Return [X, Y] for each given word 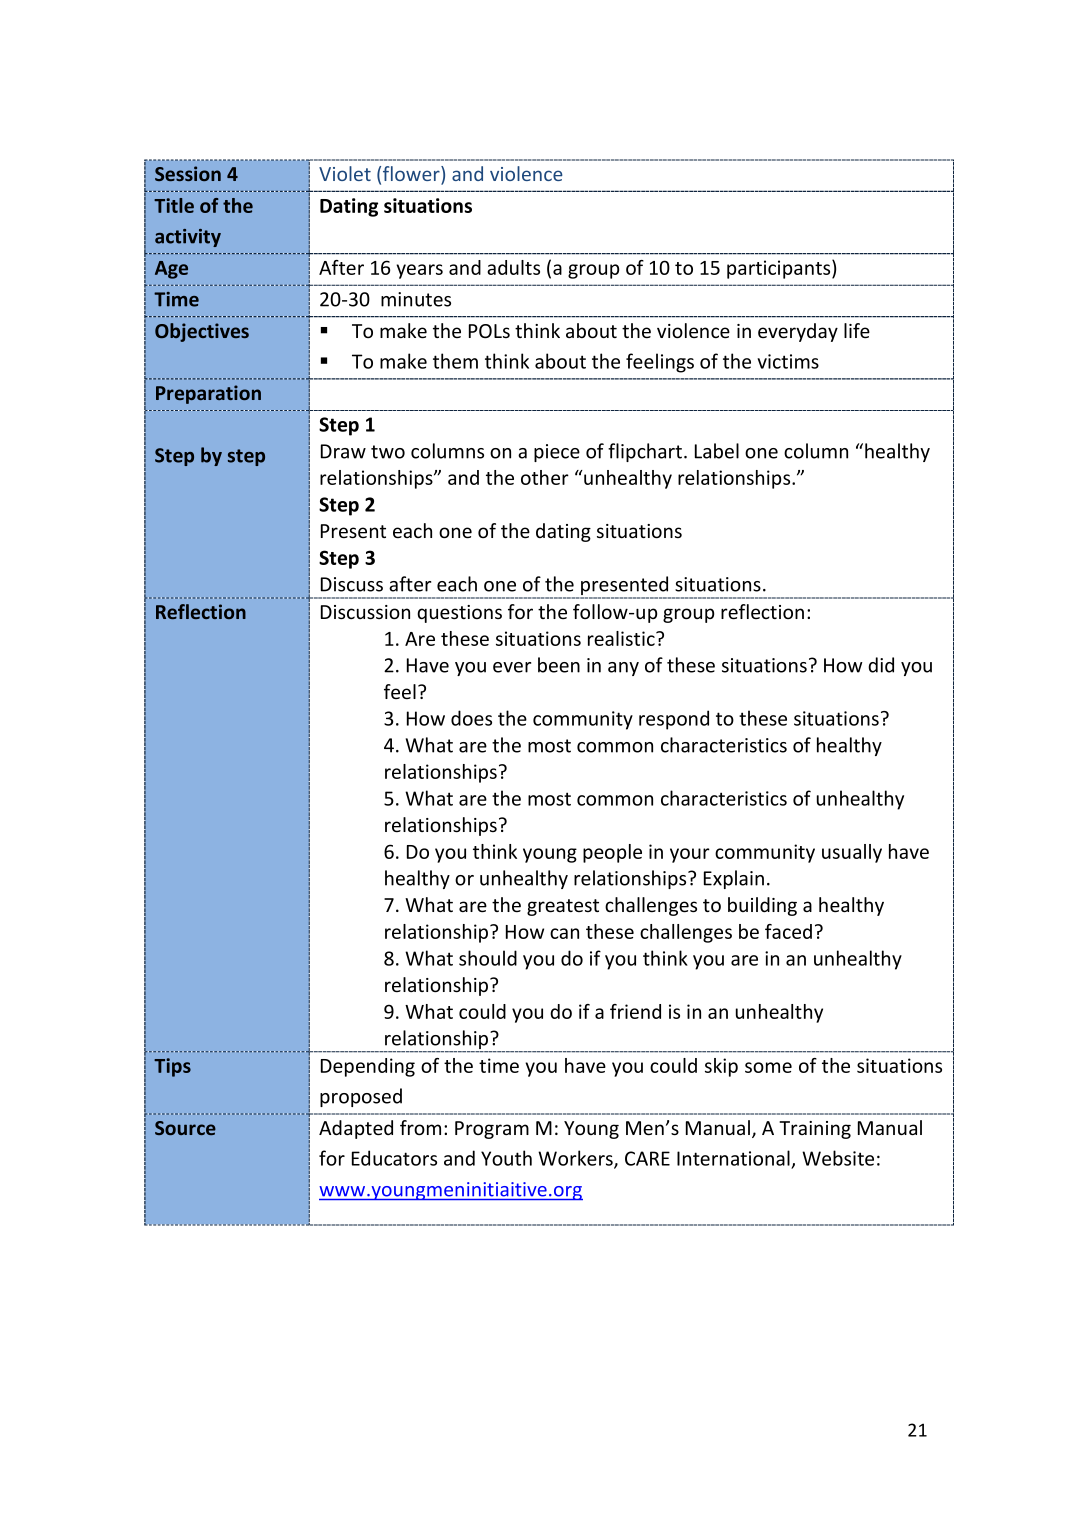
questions [459, 614]
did [881, 665]
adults [513, 267]
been [559, 665]
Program [492, 1130]
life [857, 331]
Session [188, 173]
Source [185, 1128]
